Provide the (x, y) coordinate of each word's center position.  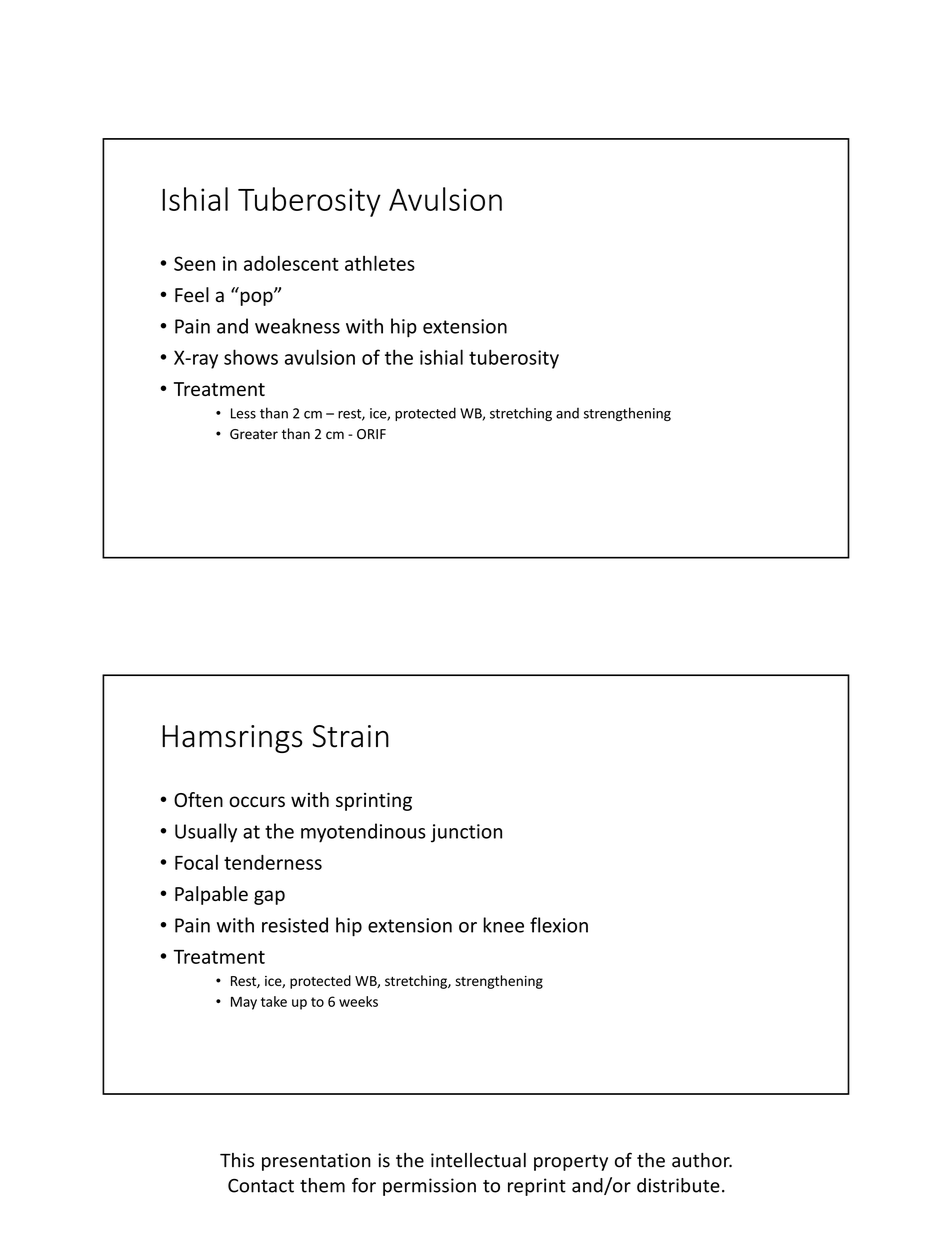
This (237, 1160)
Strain (350, 736)
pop (257, 298)
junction (466, 833)
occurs (257, 801)
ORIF (371, 434)
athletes (380, 263)
